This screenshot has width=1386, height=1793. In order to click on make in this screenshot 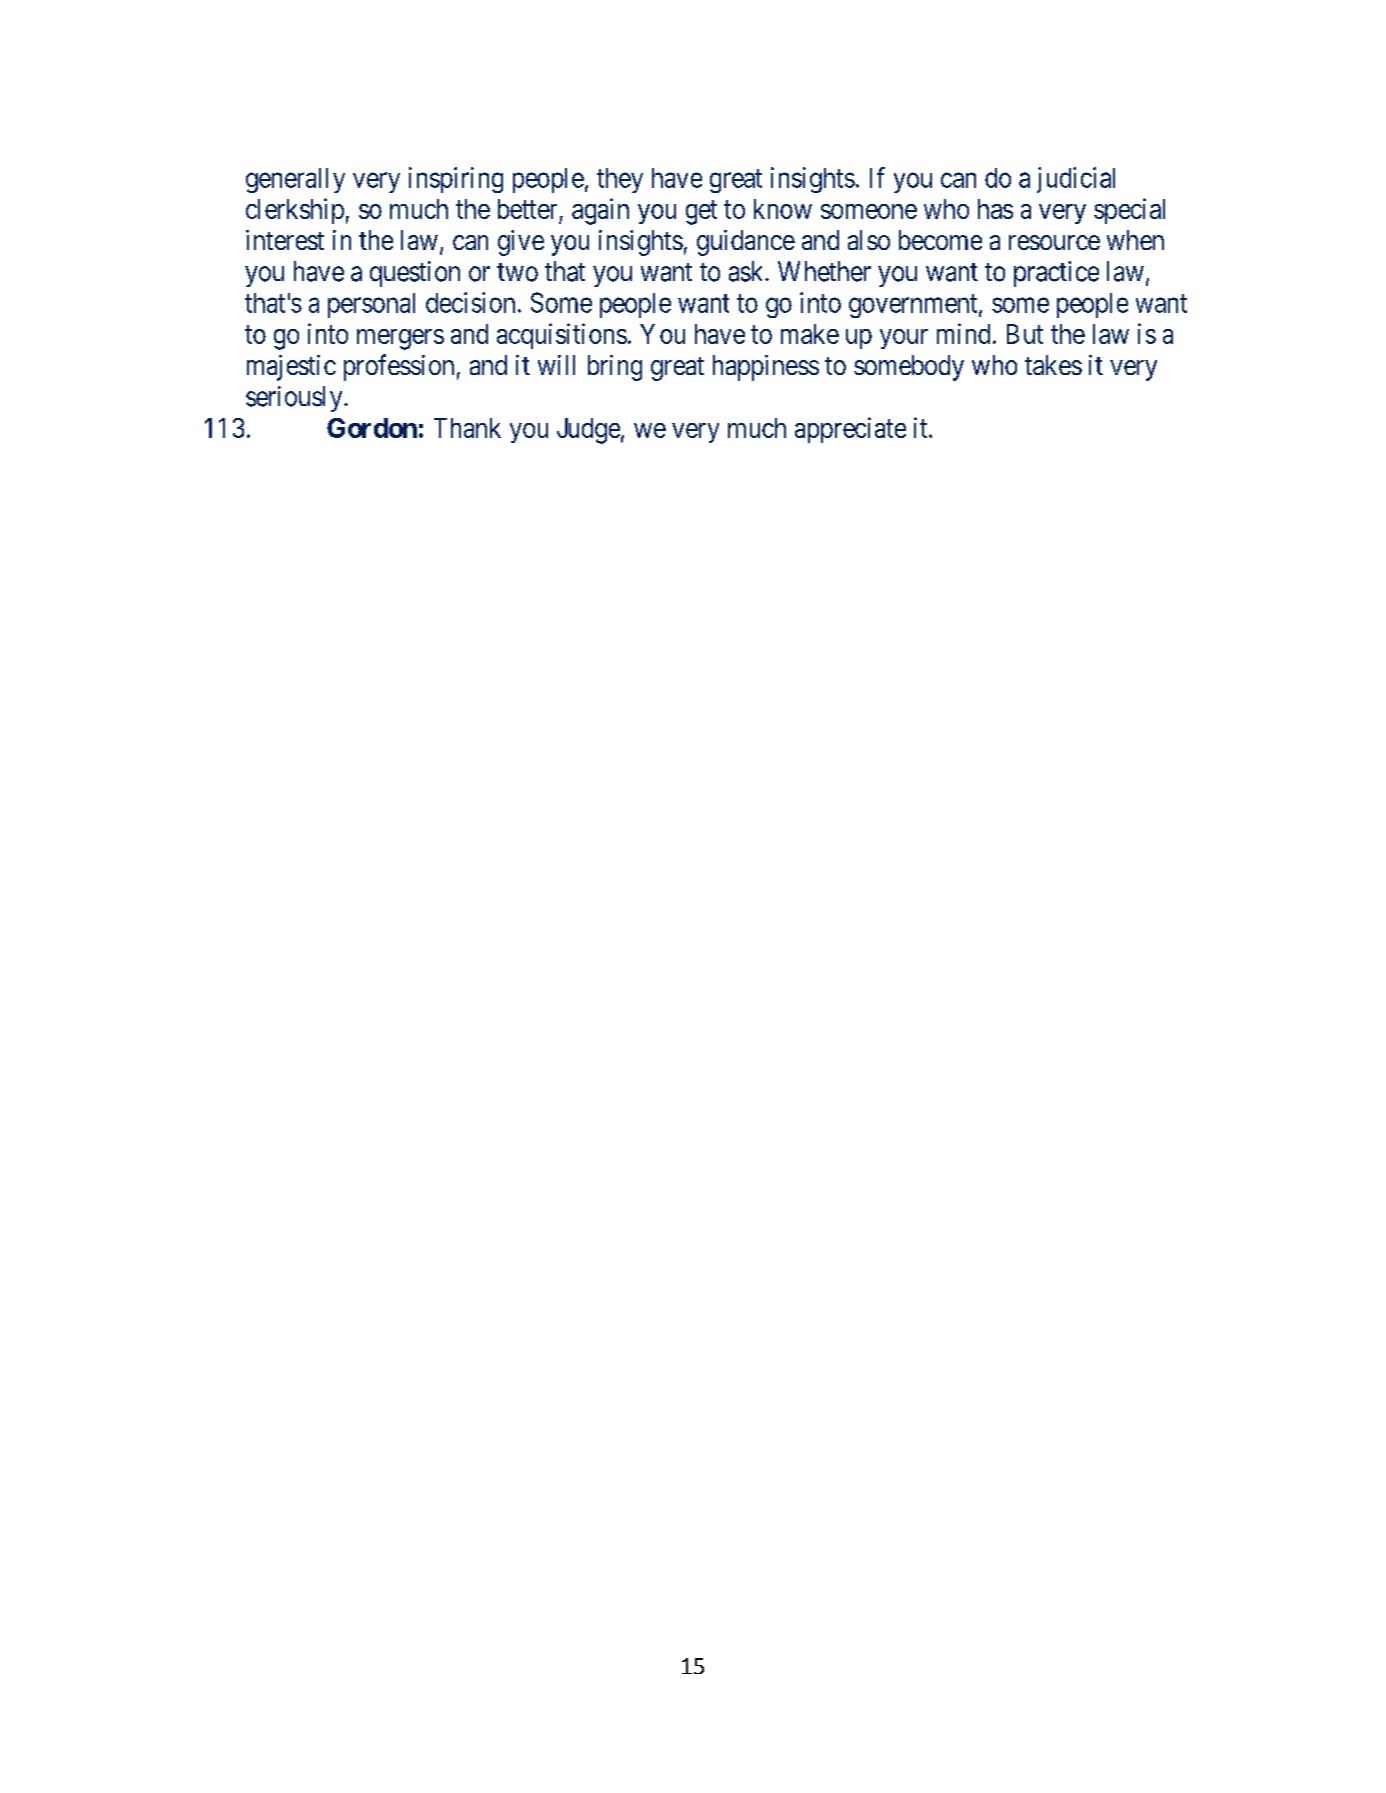, I will do `click(810, 334)`.
